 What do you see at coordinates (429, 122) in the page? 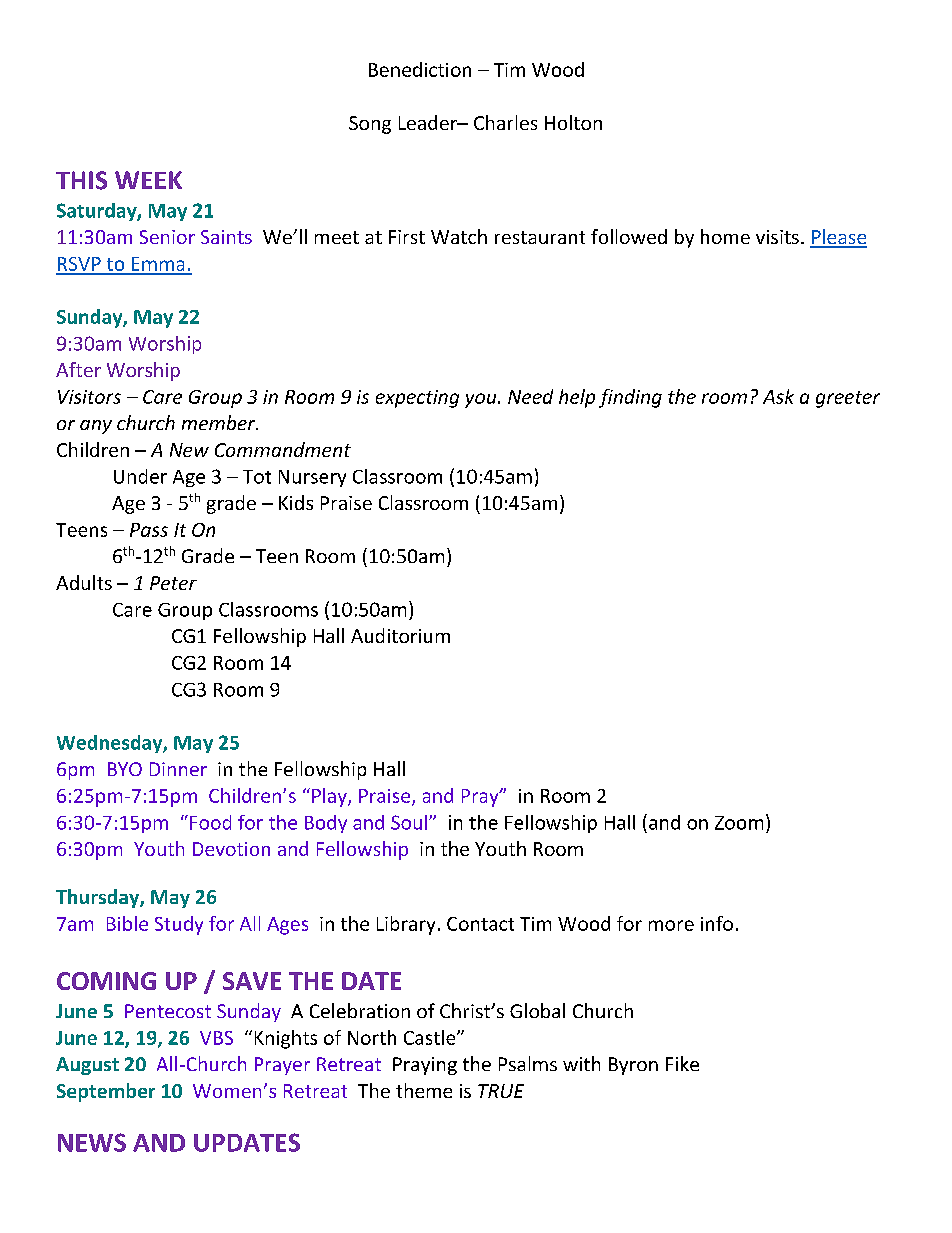
I see `Leader` at bounding box center [429, 122].
